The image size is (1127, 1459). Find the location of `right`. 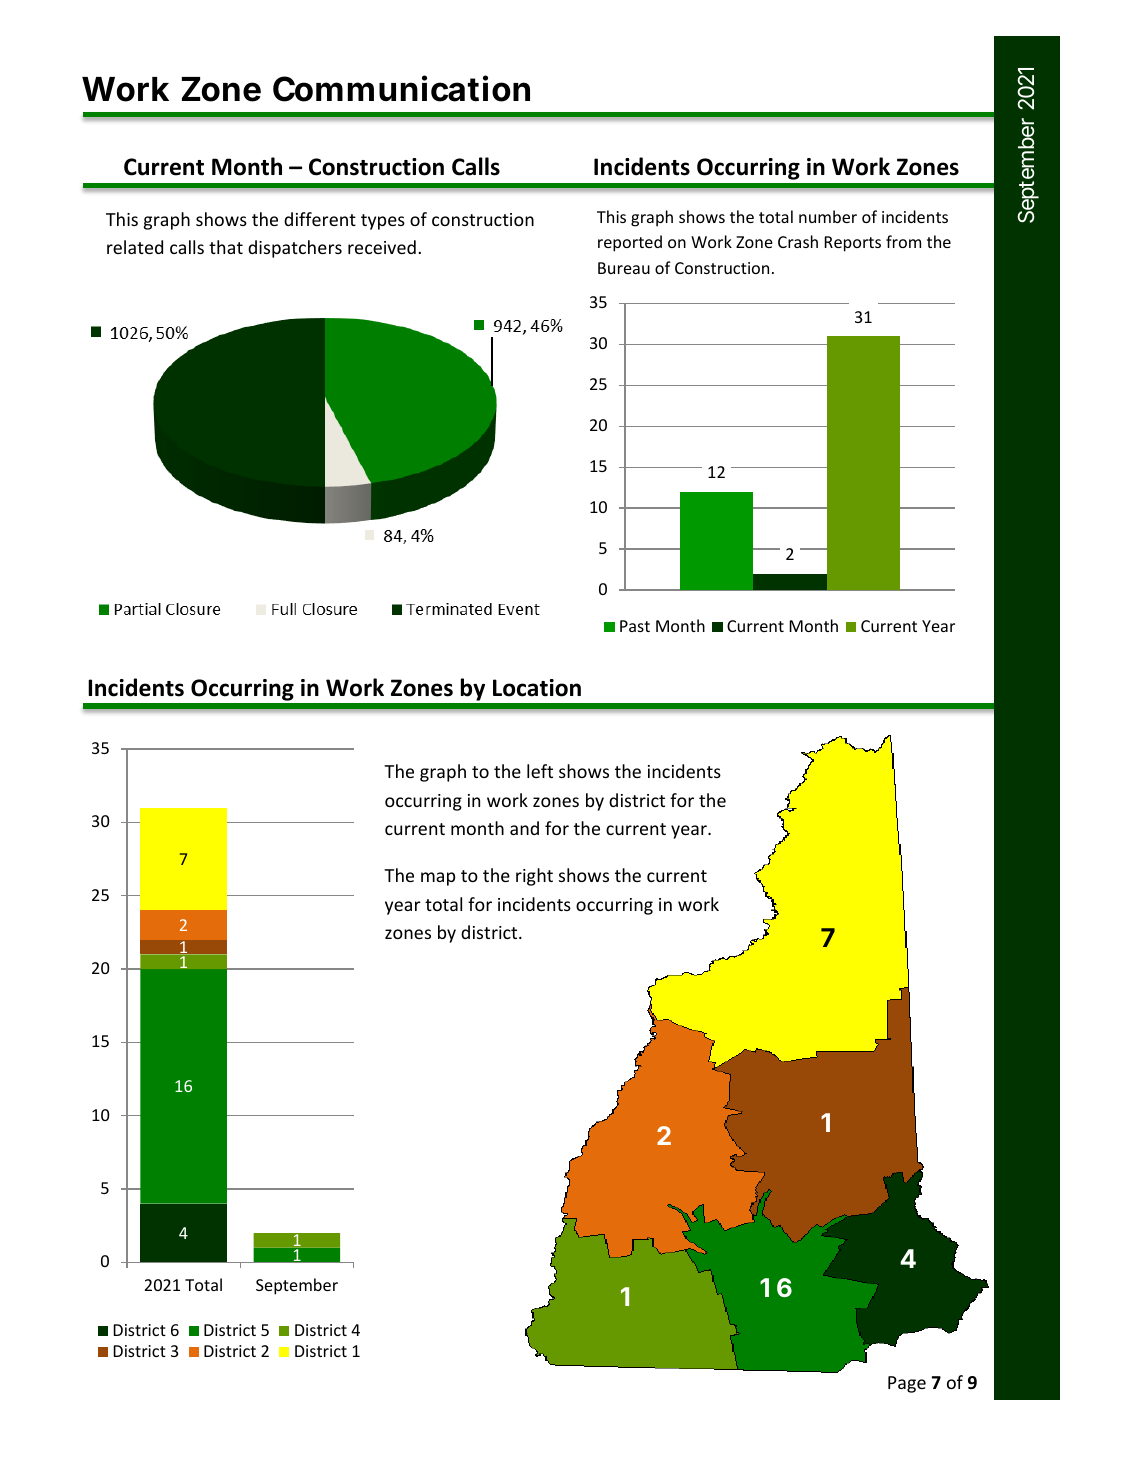

right is located at coordinates (534, 877).
